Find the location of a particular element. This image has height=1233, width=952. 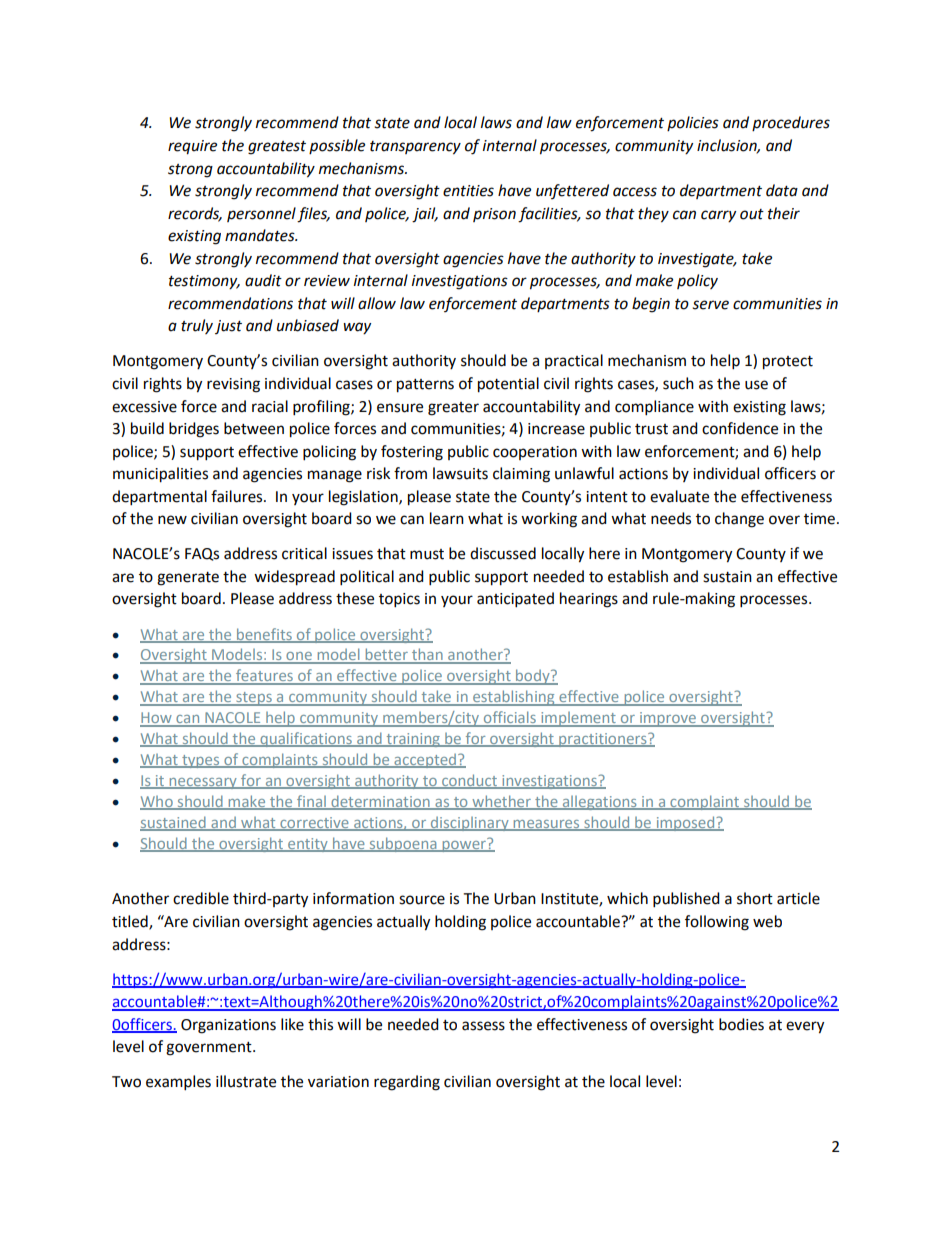

assess is located at coordinates (483, 1026).
